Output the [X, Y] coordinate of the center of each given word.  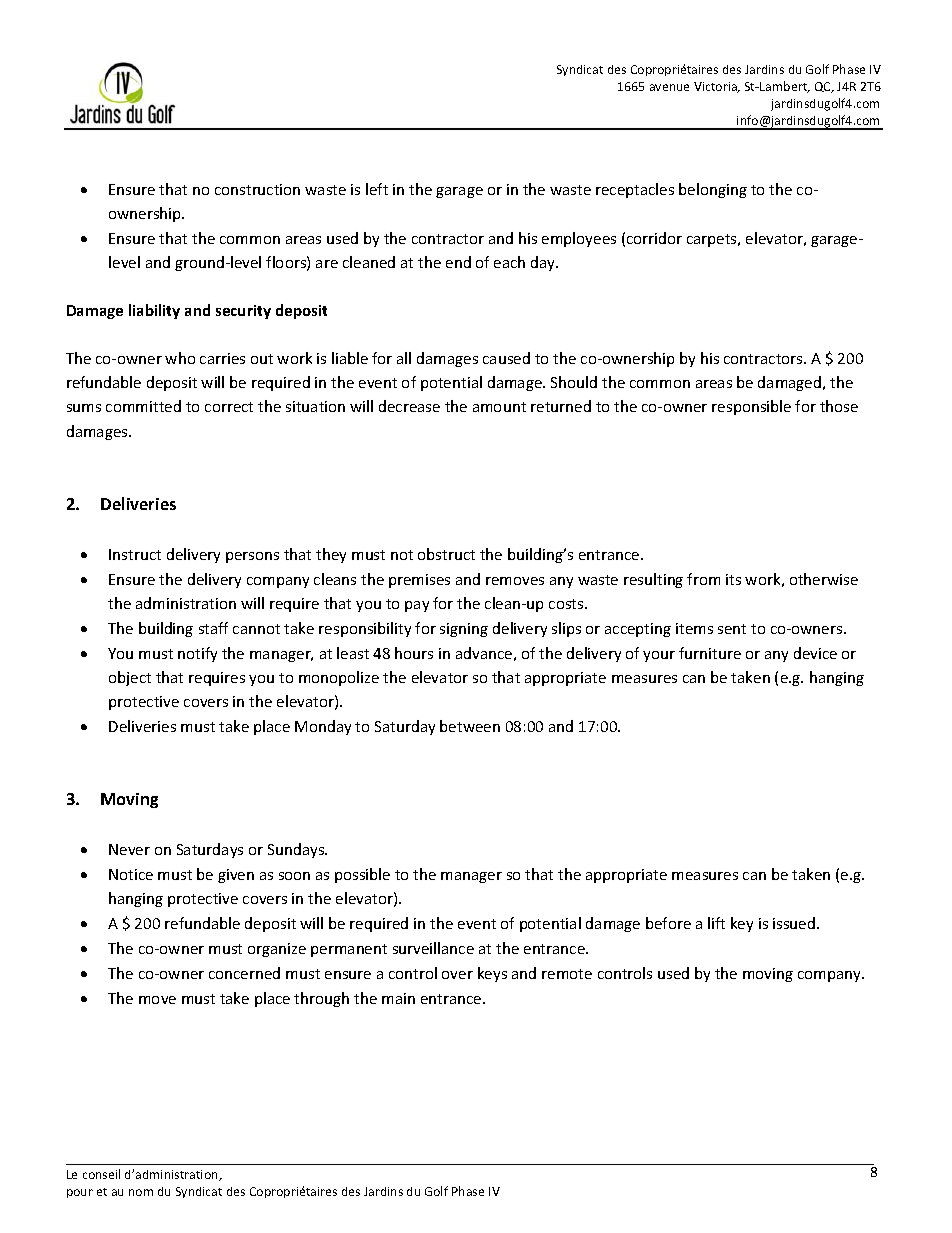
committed [143, 406]
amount [499, 407]
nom [141, 1192]
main [398, 998]
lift [716, 923]
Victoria [716, 87]
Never [129, 849]
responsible [751, 407]
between [470, 726]
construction [257, 189]
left [377, 189]
